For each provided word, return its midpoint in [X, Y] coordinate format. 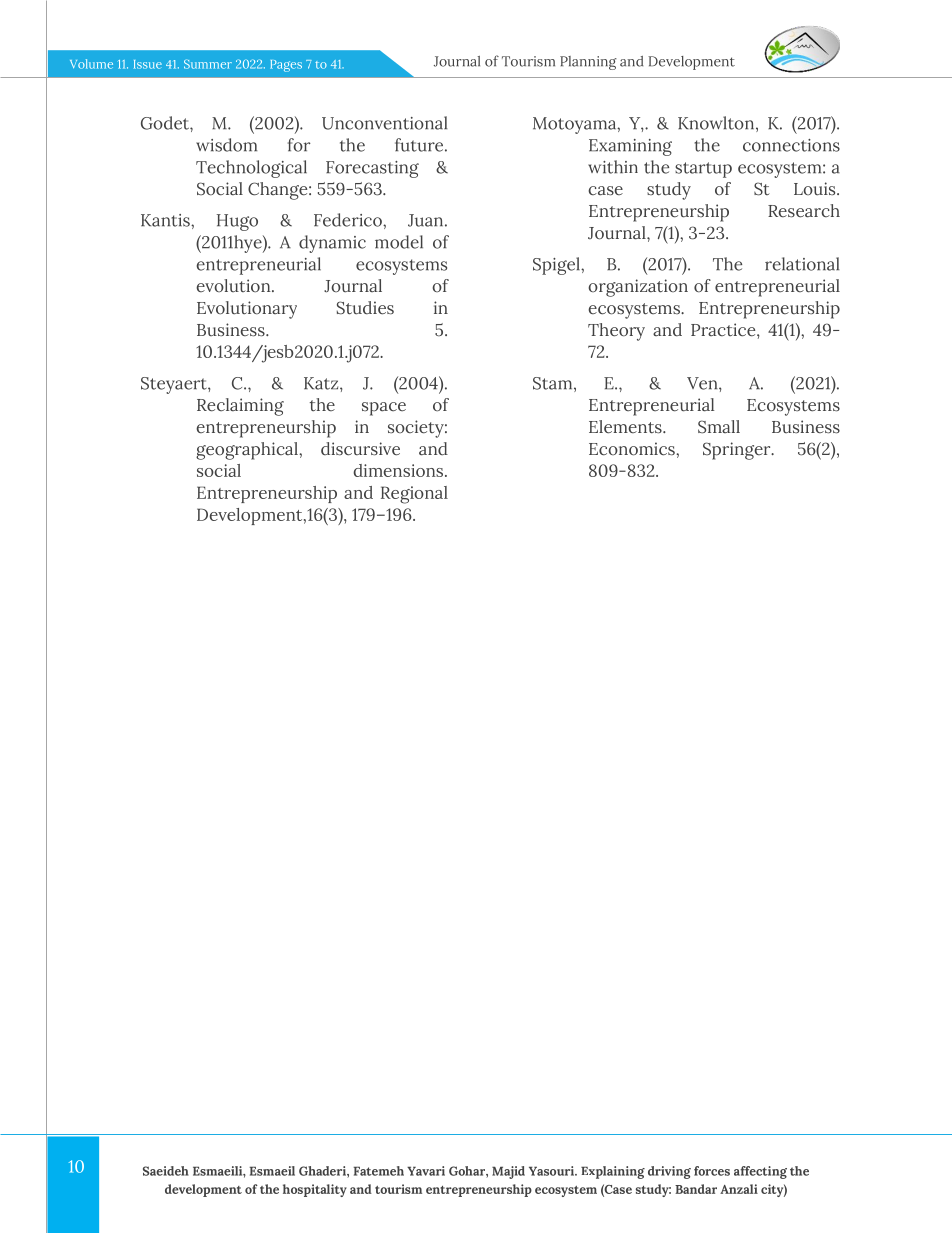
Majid [508, 1172]
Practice [724, 330]
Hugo [237, 222]
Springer [738, 451]
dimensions [399, 470]
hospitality [315, 1190]
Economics [633, 449]
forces [712, 1171]
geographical [248, 451]
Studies [365, 308]
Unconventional [385, 123]
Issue [148, 64]
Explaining [613, 1172]
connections [791, 145]
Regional [414, 495]
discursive [360, 449]
